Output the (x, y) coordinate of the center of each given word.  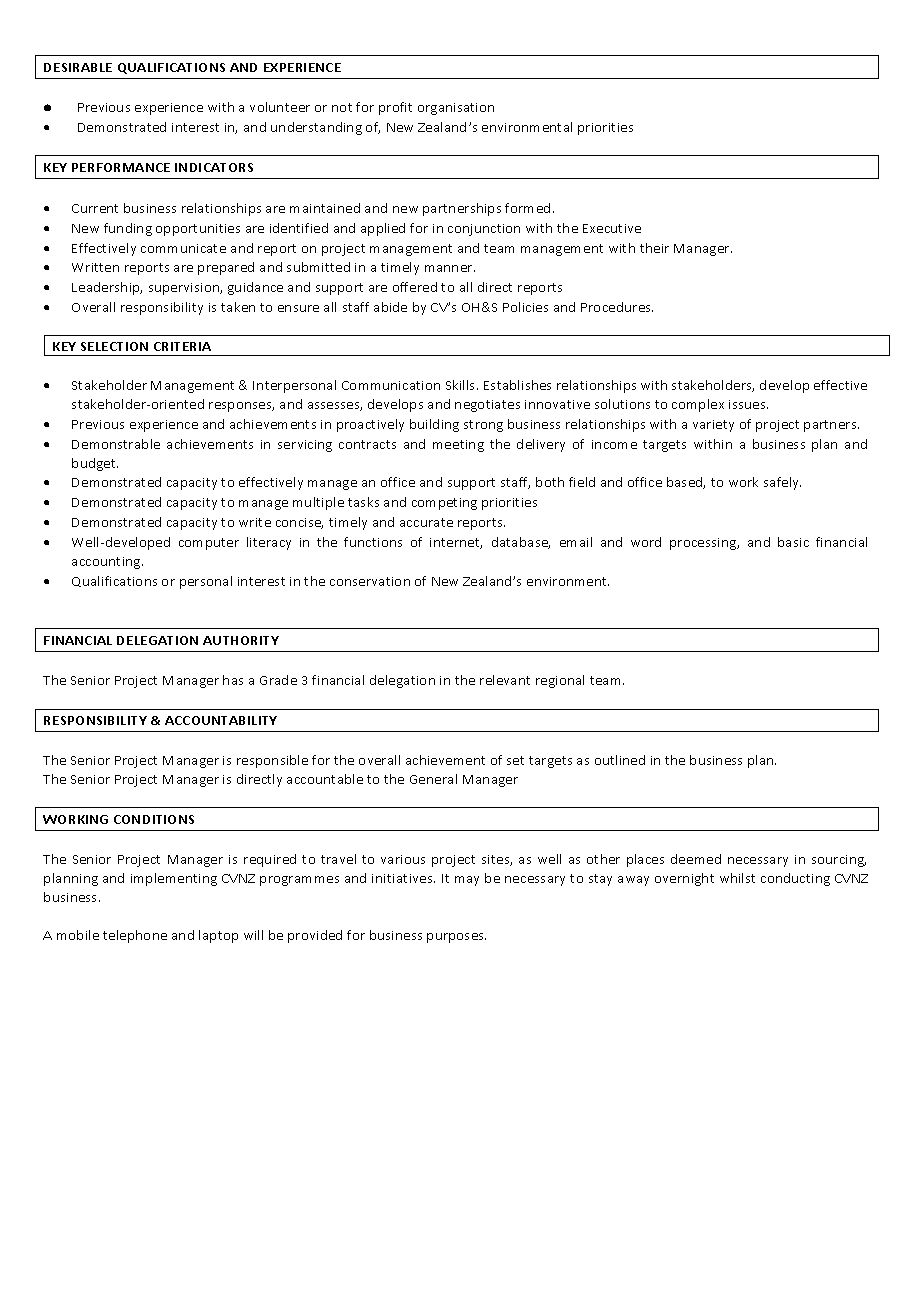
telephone (135, 936)
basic (793, 542)
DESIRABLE (78, 67)
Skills (462, 385)
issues (748, 404)
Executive (612, 228)
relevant (505, 680)
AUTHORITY (241, 640)
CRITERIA (182, 346)
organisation (456, 109)
